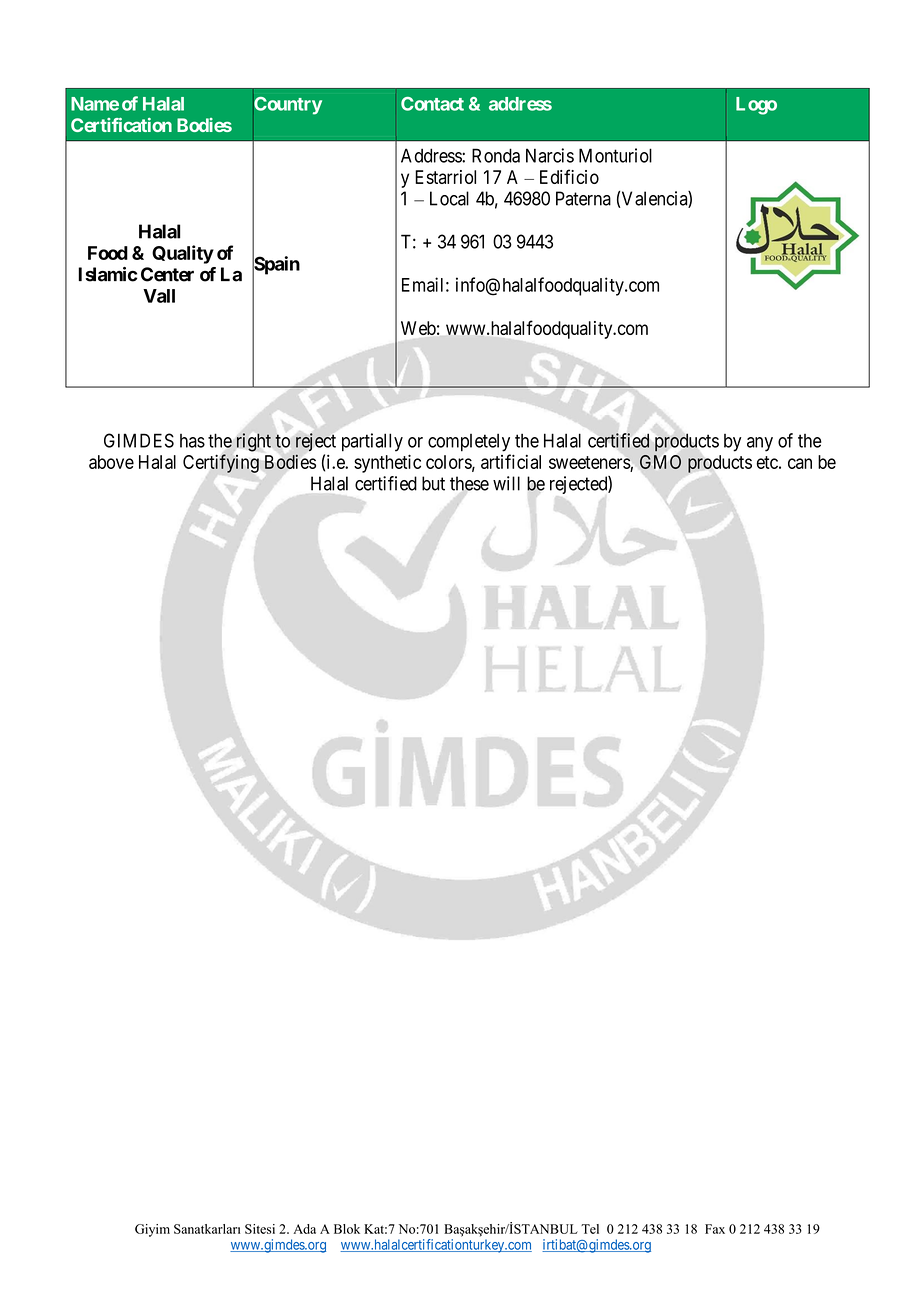 This page has width=924, height=1308. I want to click on Country, so click(287, 106).
